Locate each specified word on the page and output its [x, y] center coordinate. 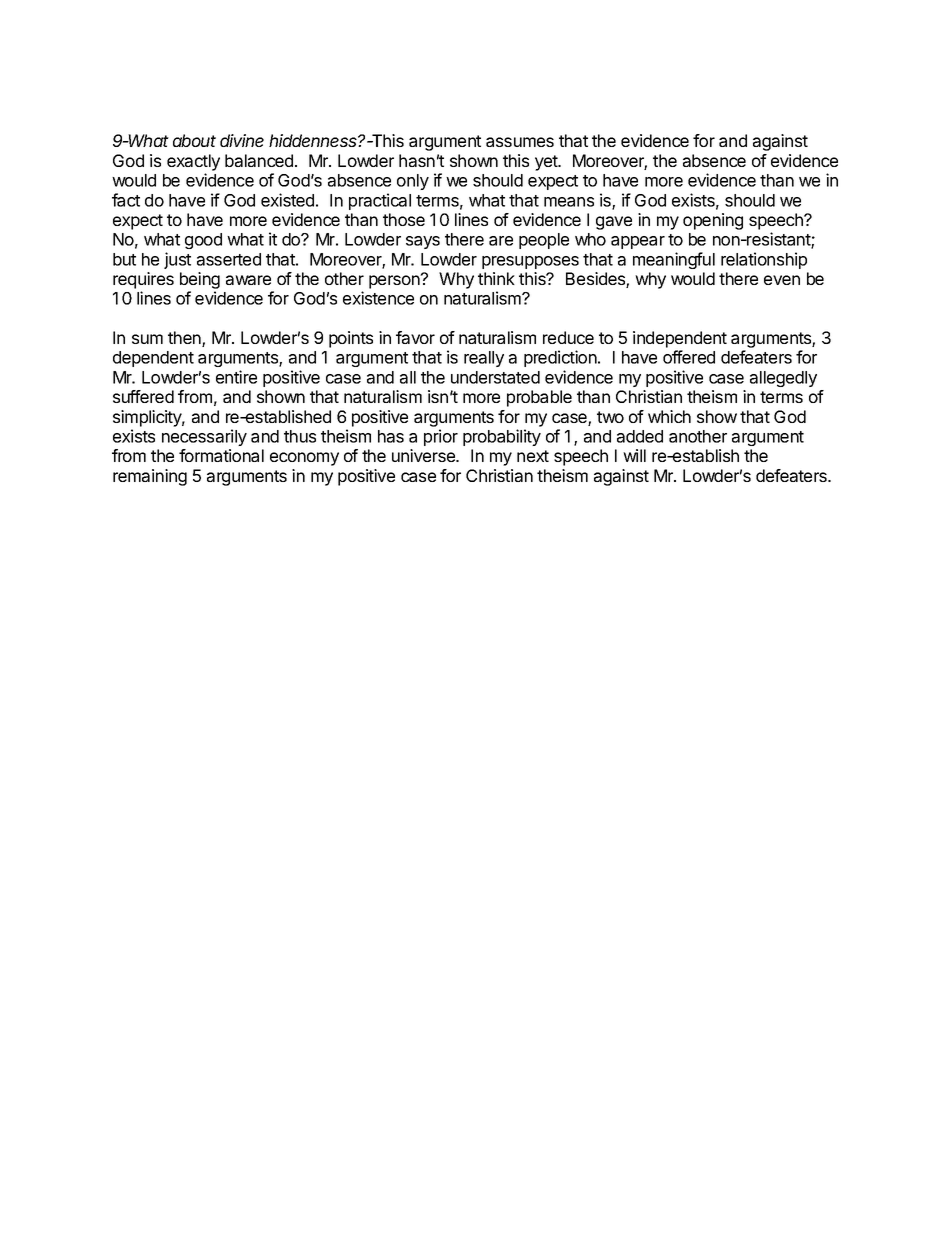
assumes [520, 142]
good [203, 241]
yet [547, 163]
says [423, 242]
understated [495, 377]
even [782, 280]
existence [378, 298]
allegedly [783, 379]
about [194, 140]
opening [713, 221]
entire [236, 377]
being [200, 282]
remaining [150, 477]
